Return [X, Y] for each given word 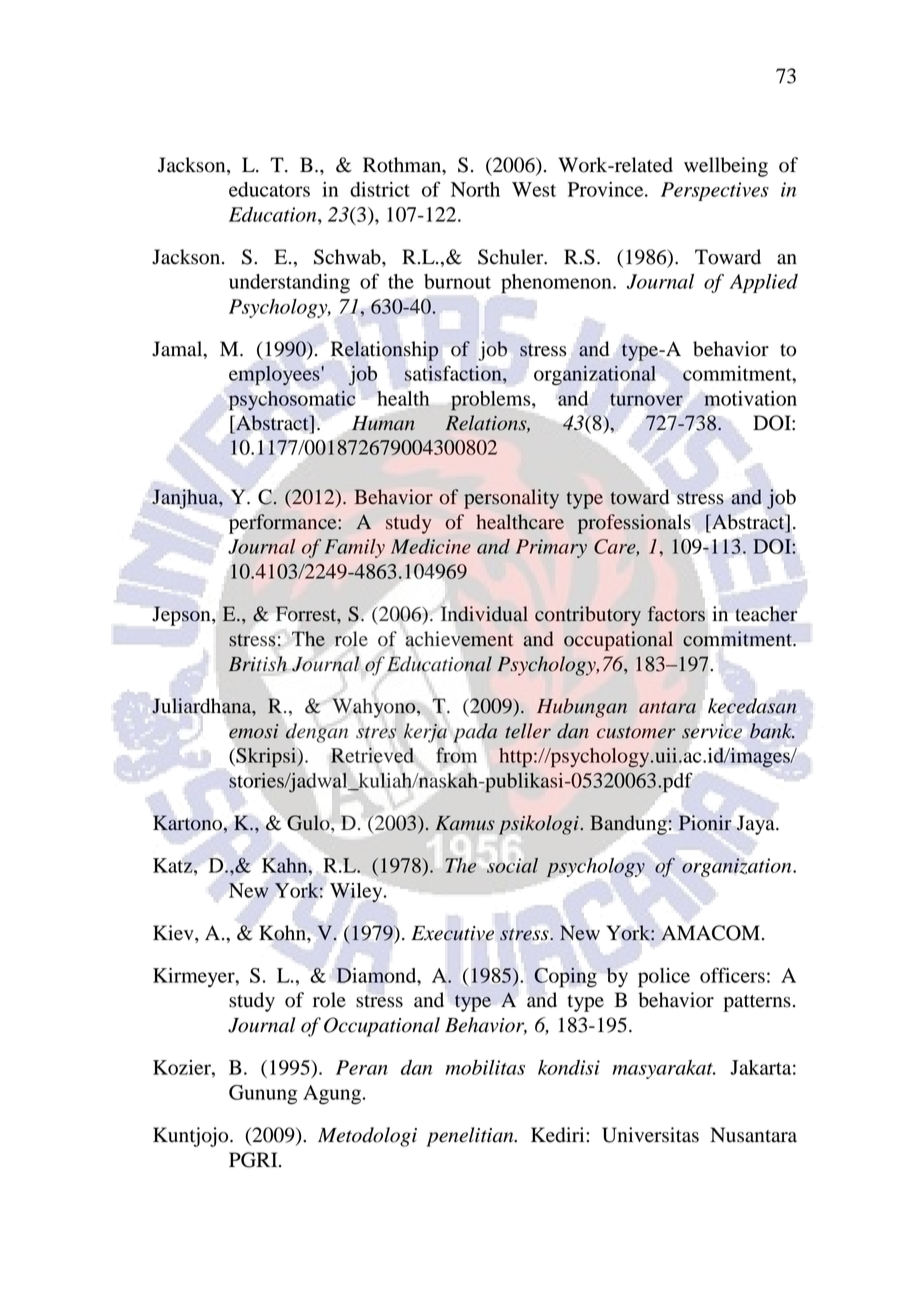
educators [269, 189]
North [475, 189]
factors [676, 614]
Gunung [263, 1095]
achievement [459, 639]
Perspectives [715, 191]
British [258, 663]
